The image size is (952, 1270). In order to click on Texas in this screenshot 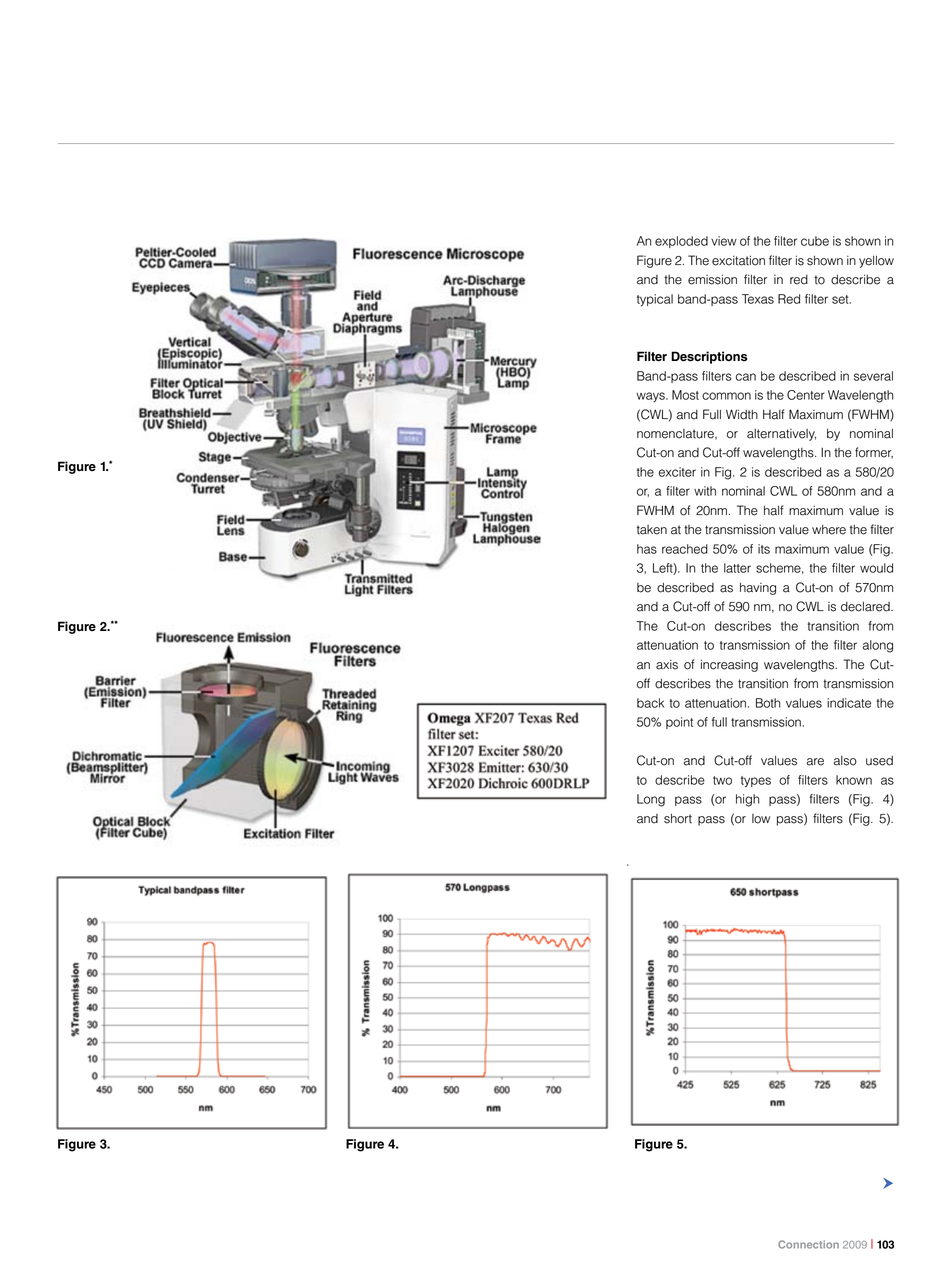, I will do `click(758, 299)`.
